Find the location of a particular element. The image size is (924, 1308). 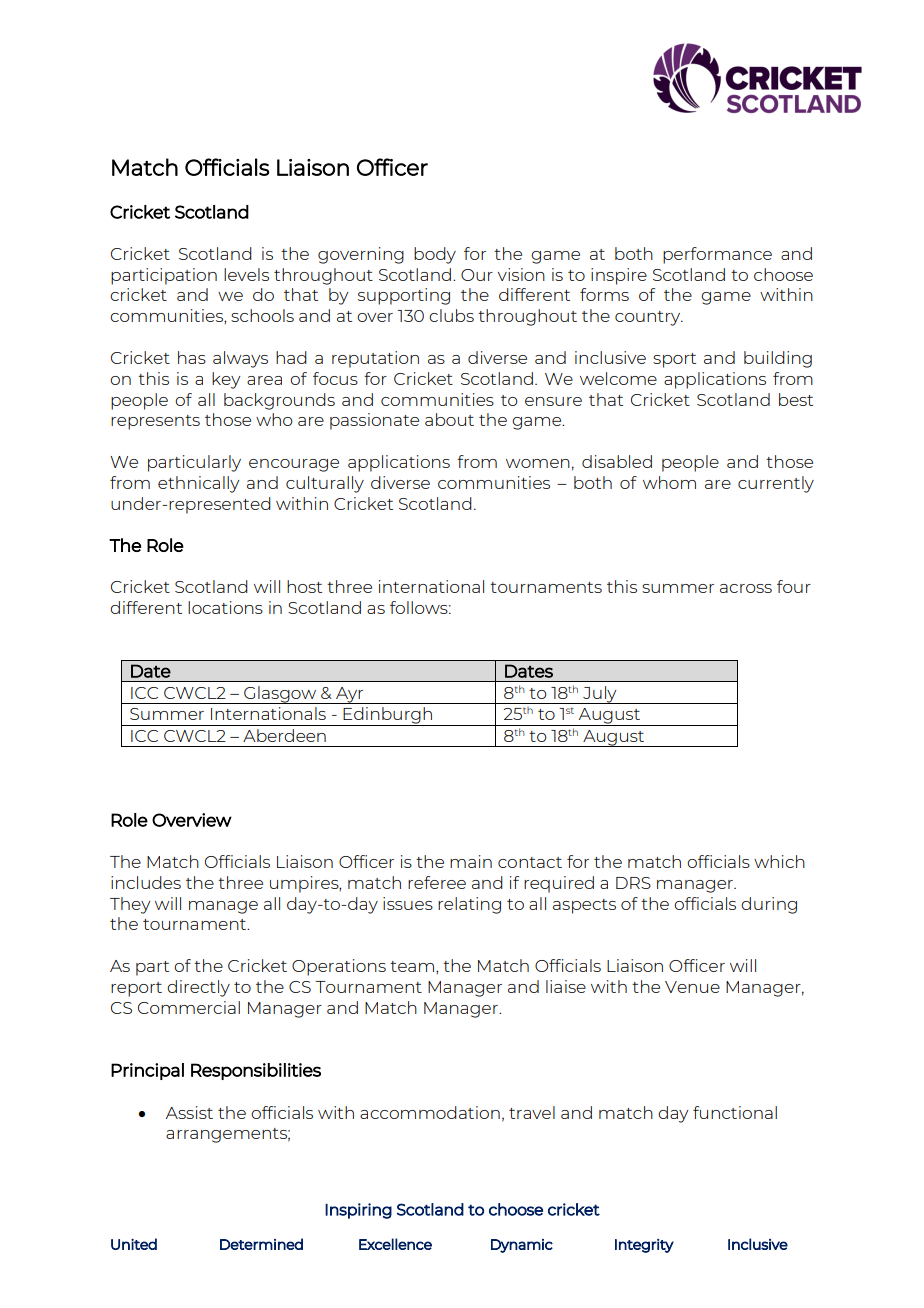

Determined is located at coordinates (261, 1244).
